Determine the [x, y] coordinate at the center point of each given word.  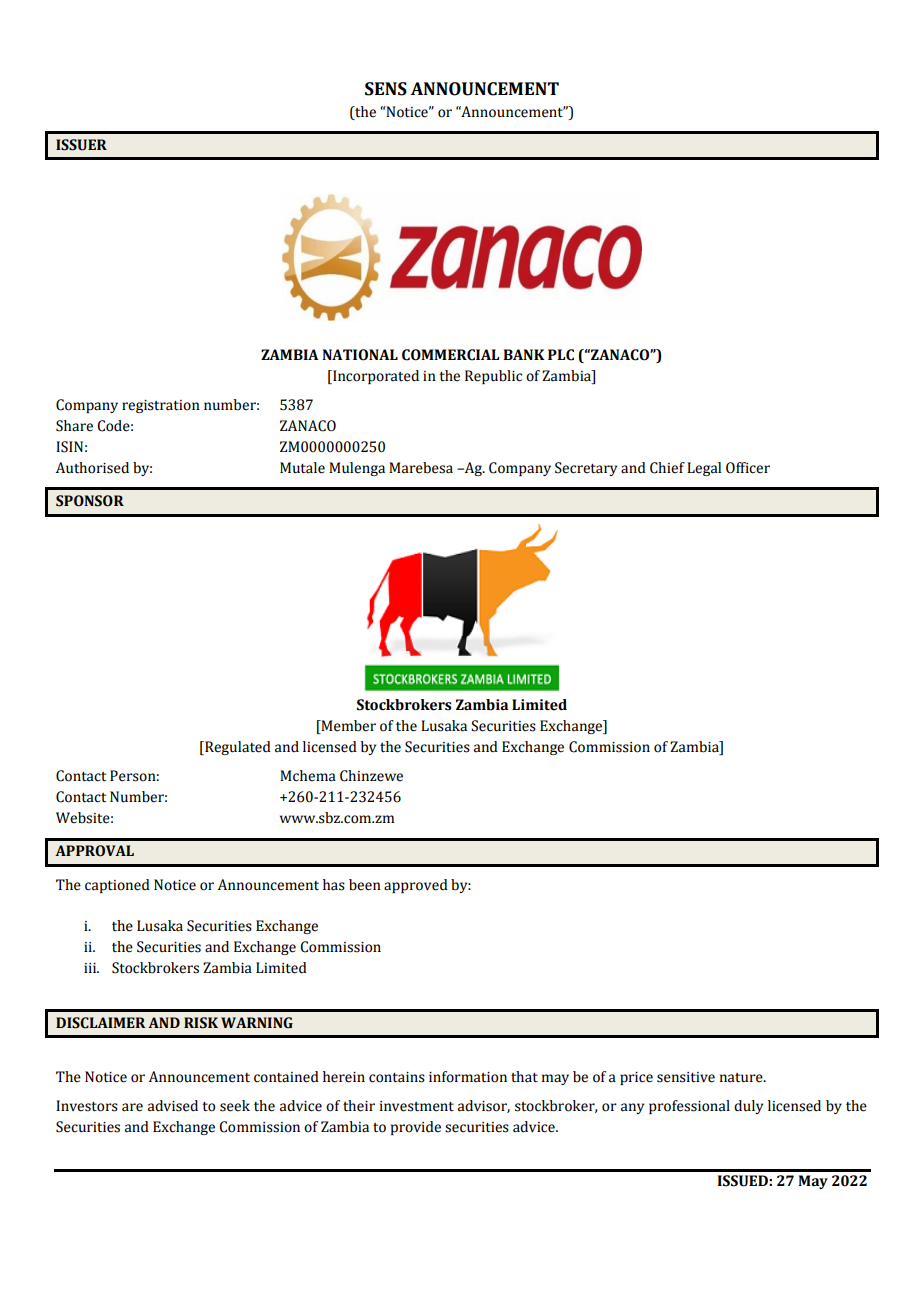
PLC [561, 355]
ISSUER [81, 145]
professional [689, 1107]
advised [173, 1106]
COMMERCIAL [450, 355]
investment [417, 1106]
